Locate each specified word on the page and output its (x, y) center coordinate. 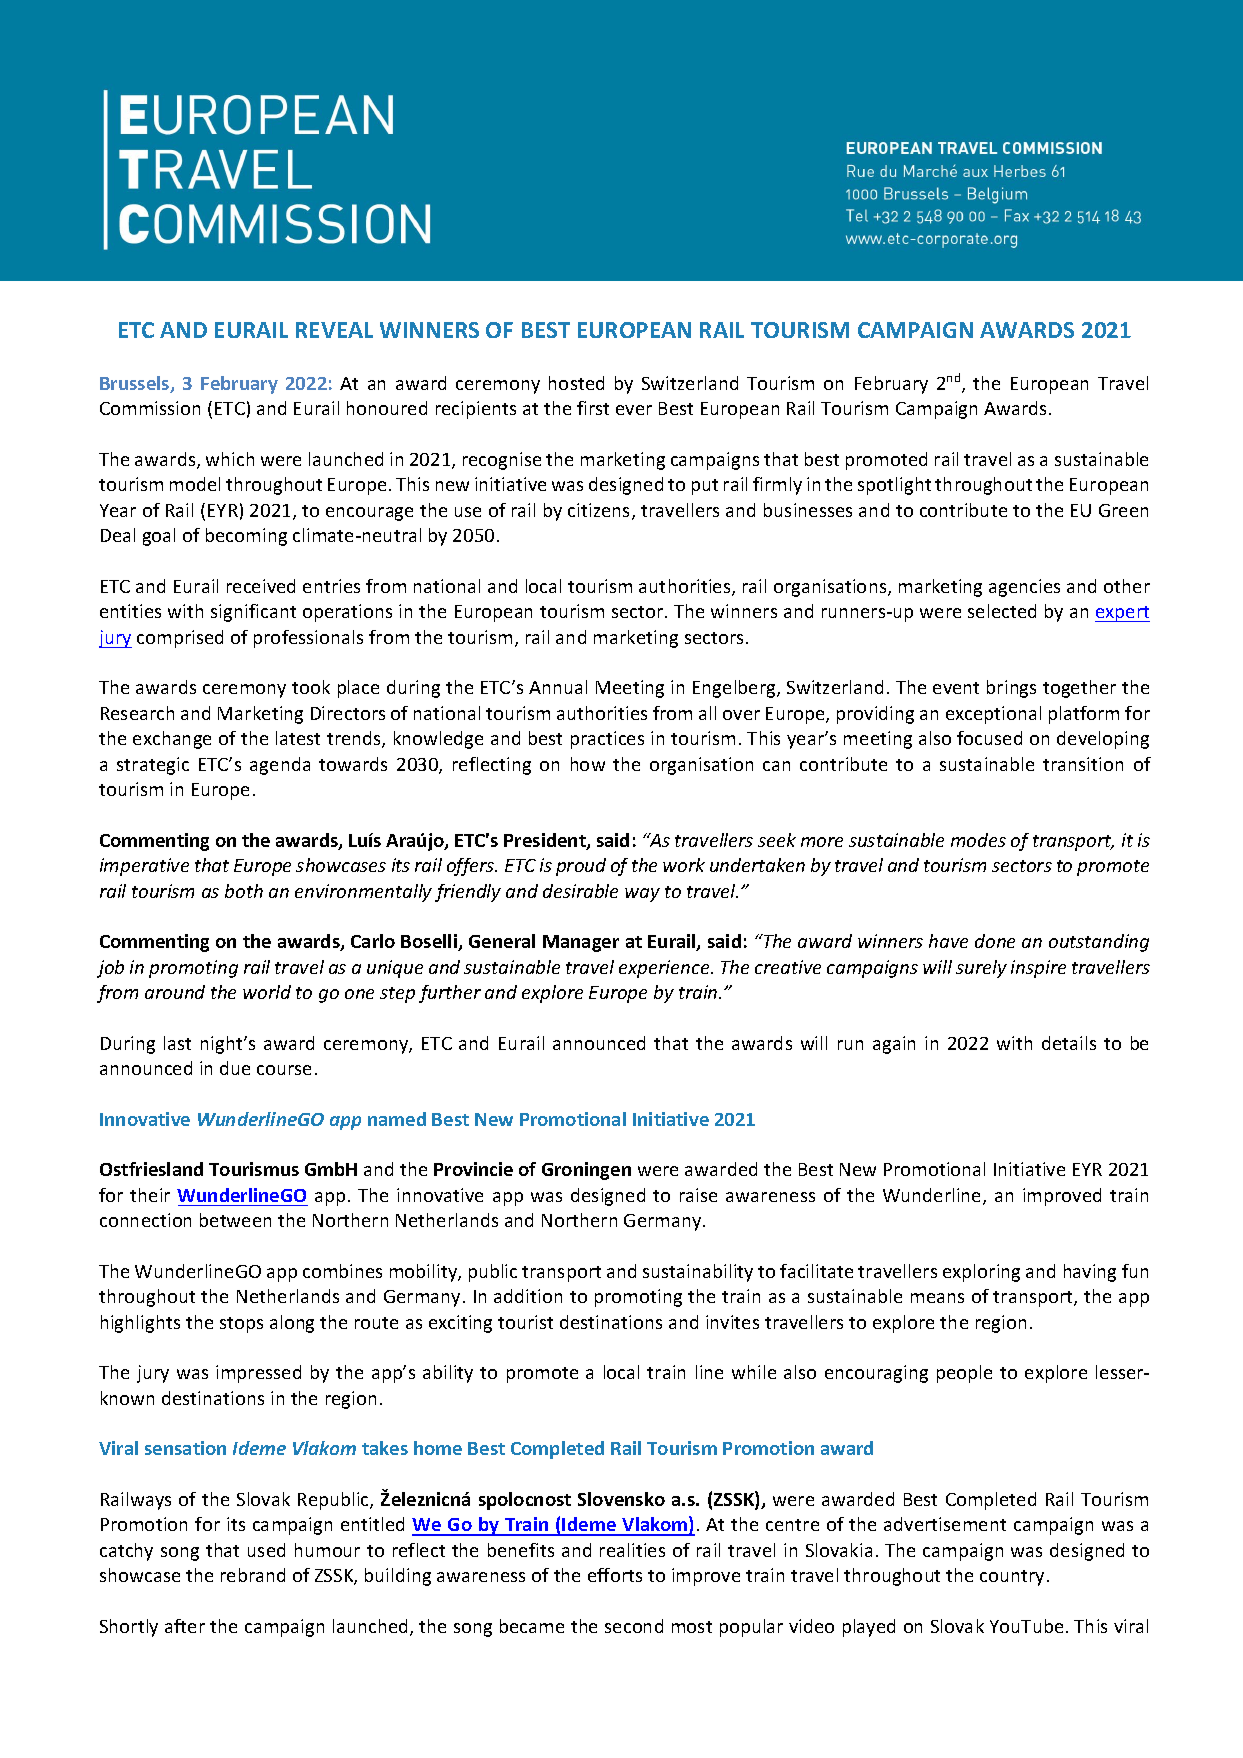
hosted (576, 383)
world (267, 992)
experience (665, 969)
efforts (615, 1575)
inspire (1038, 969)
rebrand (253, 1575)
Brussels (136, 384)
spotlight (894, 486)
